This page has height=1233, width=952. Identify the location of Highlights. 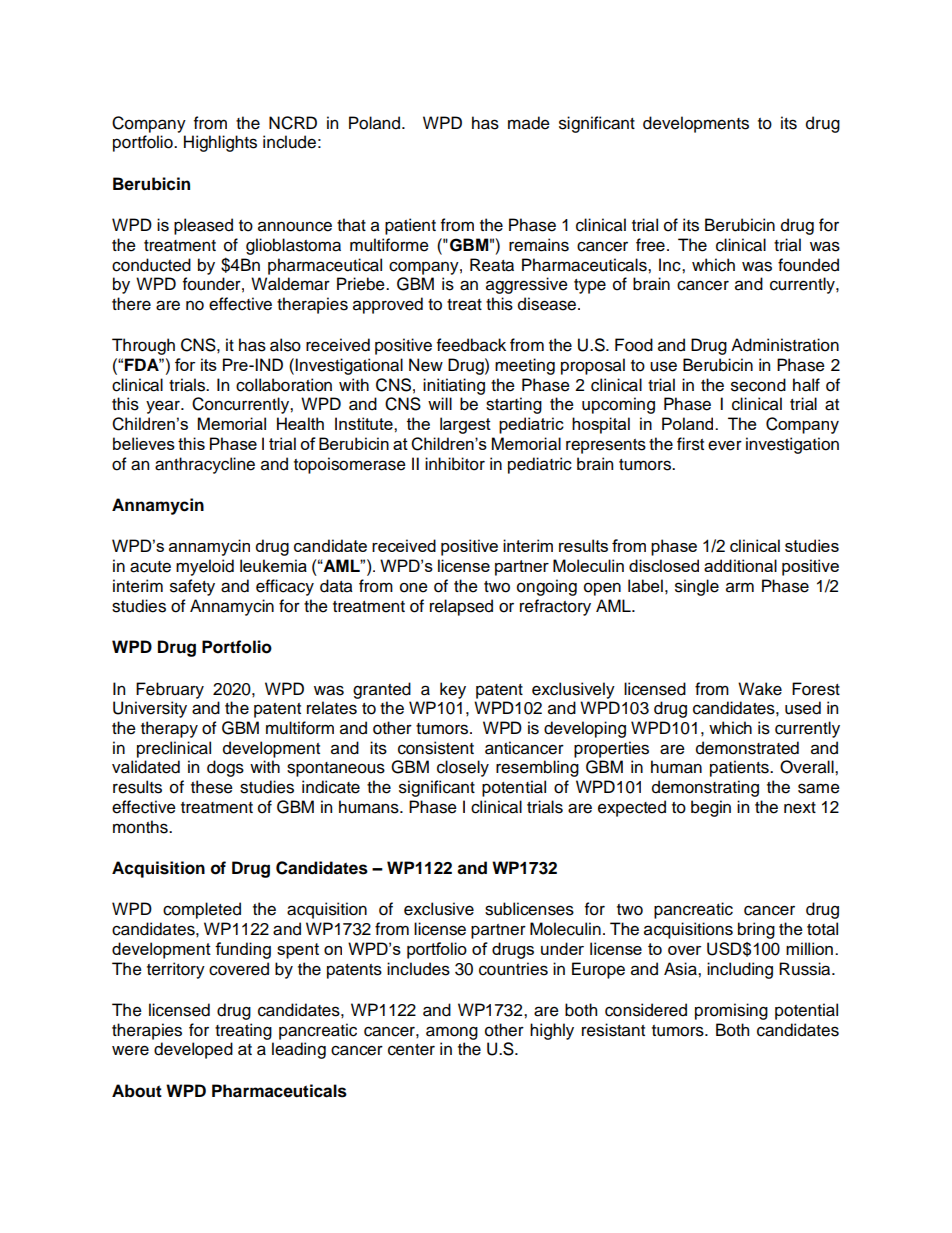
(220, 143).
